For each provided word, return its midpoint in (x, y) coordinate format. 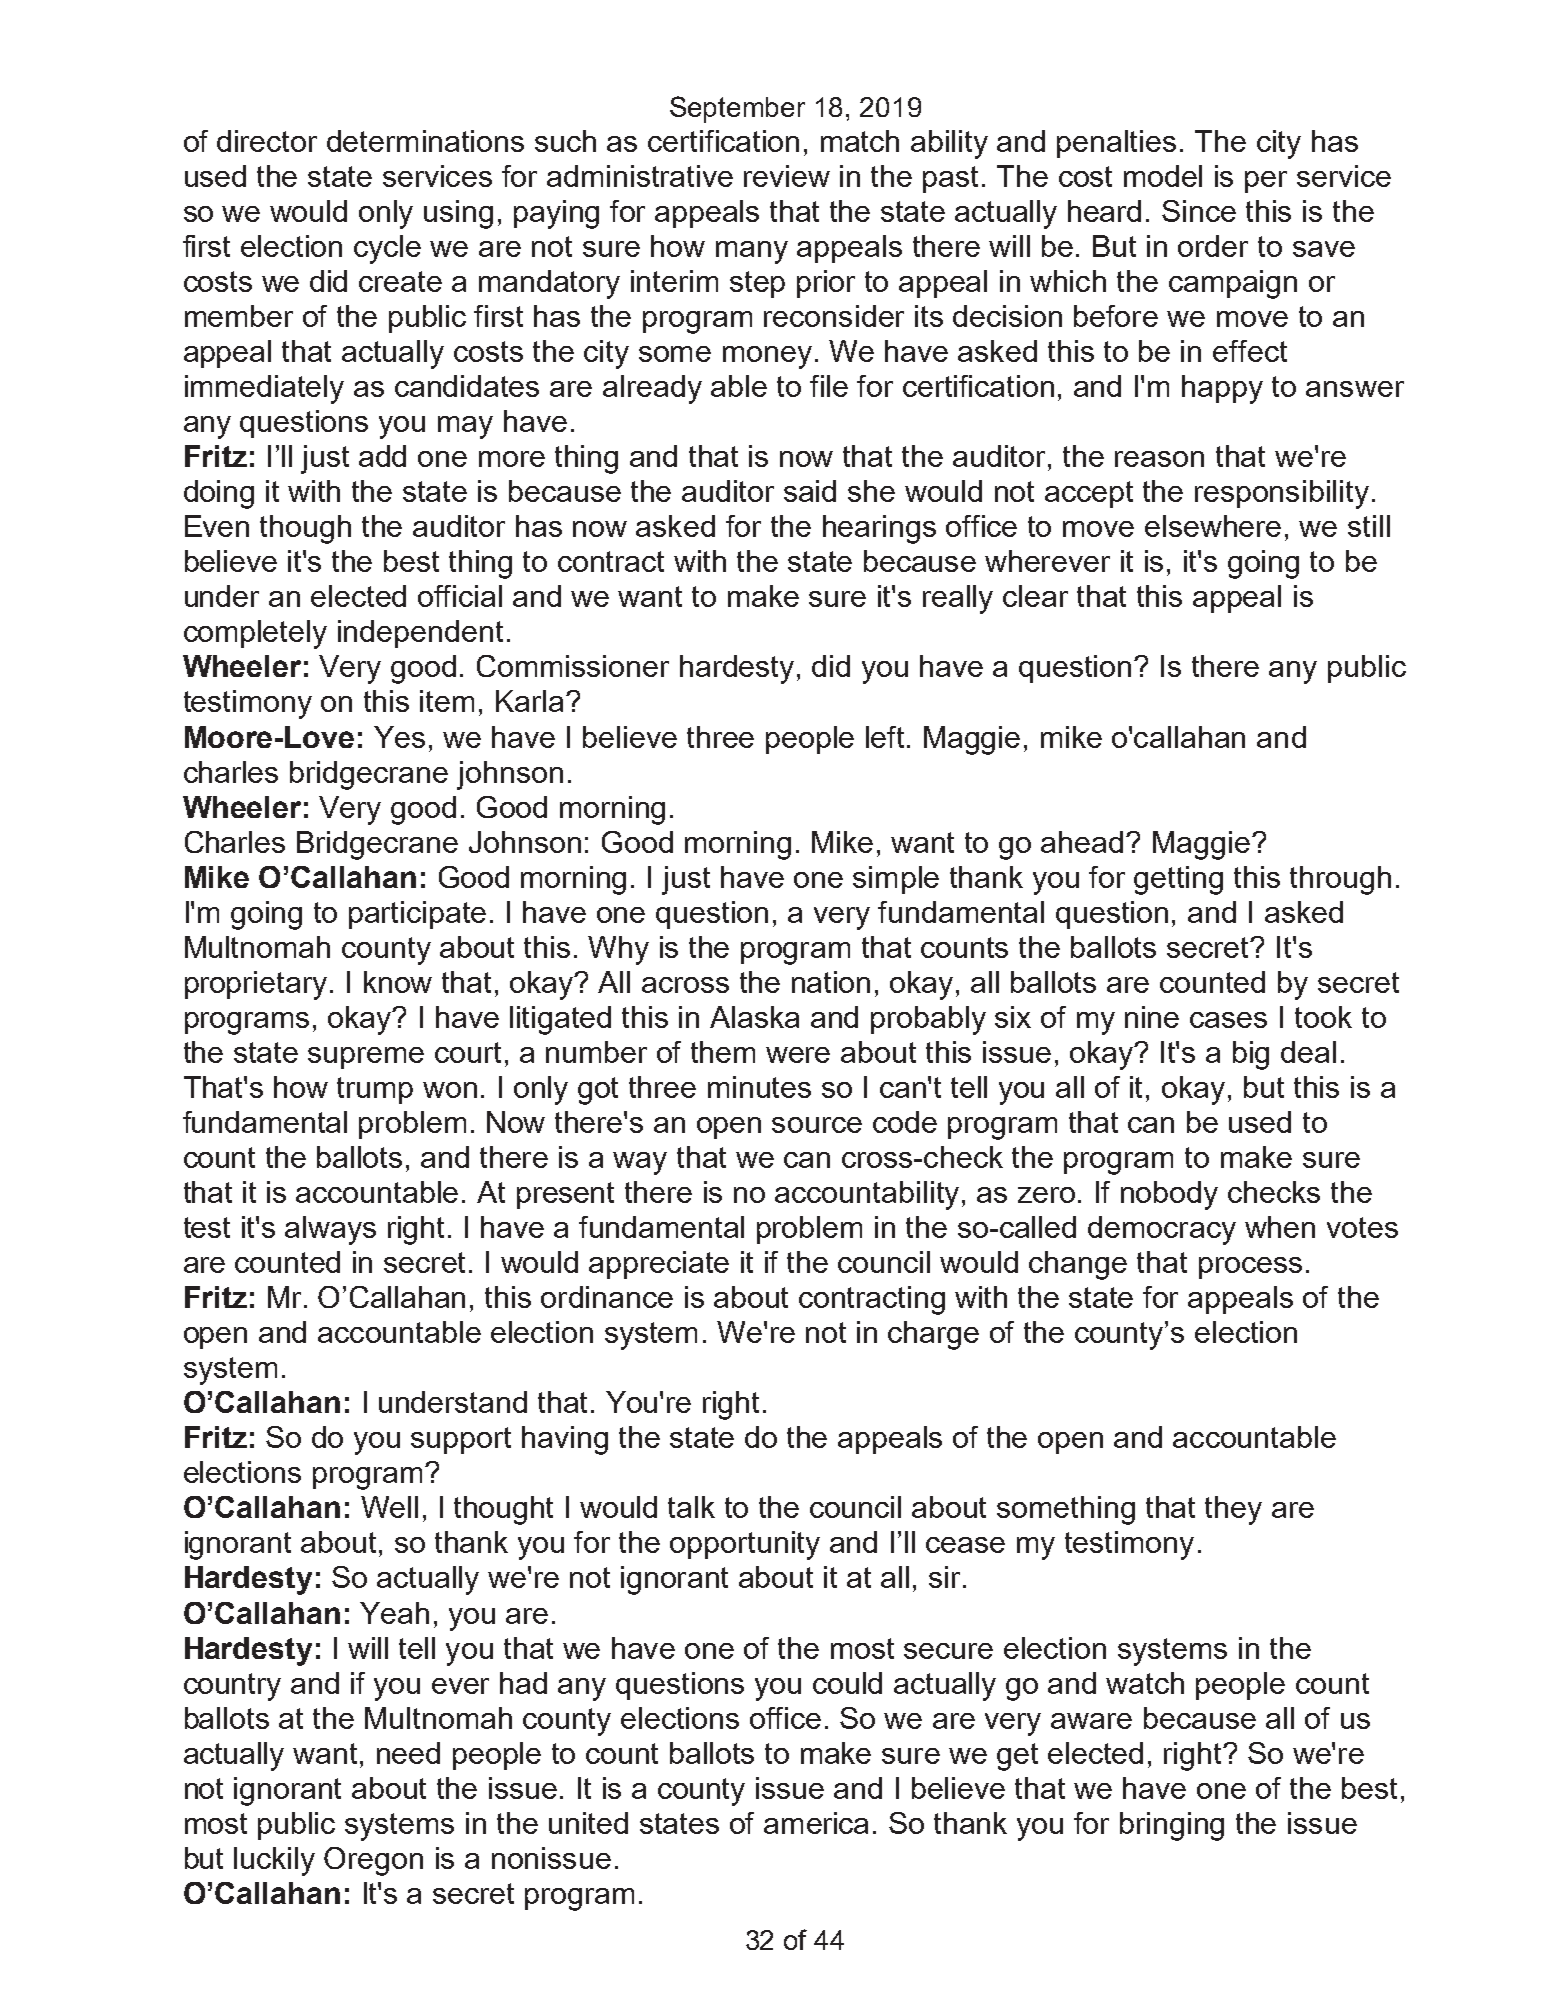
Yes (399, 737)
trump (375, 1090)
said (810, 491)
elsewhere (1213, 526)
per (1266, 182)
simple (896, 880)
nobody (1169, 1195)
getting (1178, 880)
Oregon (373, 1861)
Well (389, 1507)
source (817, 1125)
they (1233, 1510)
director (267, 141)
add (382, 456)
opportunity (745, 1545)
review (787, 176)
